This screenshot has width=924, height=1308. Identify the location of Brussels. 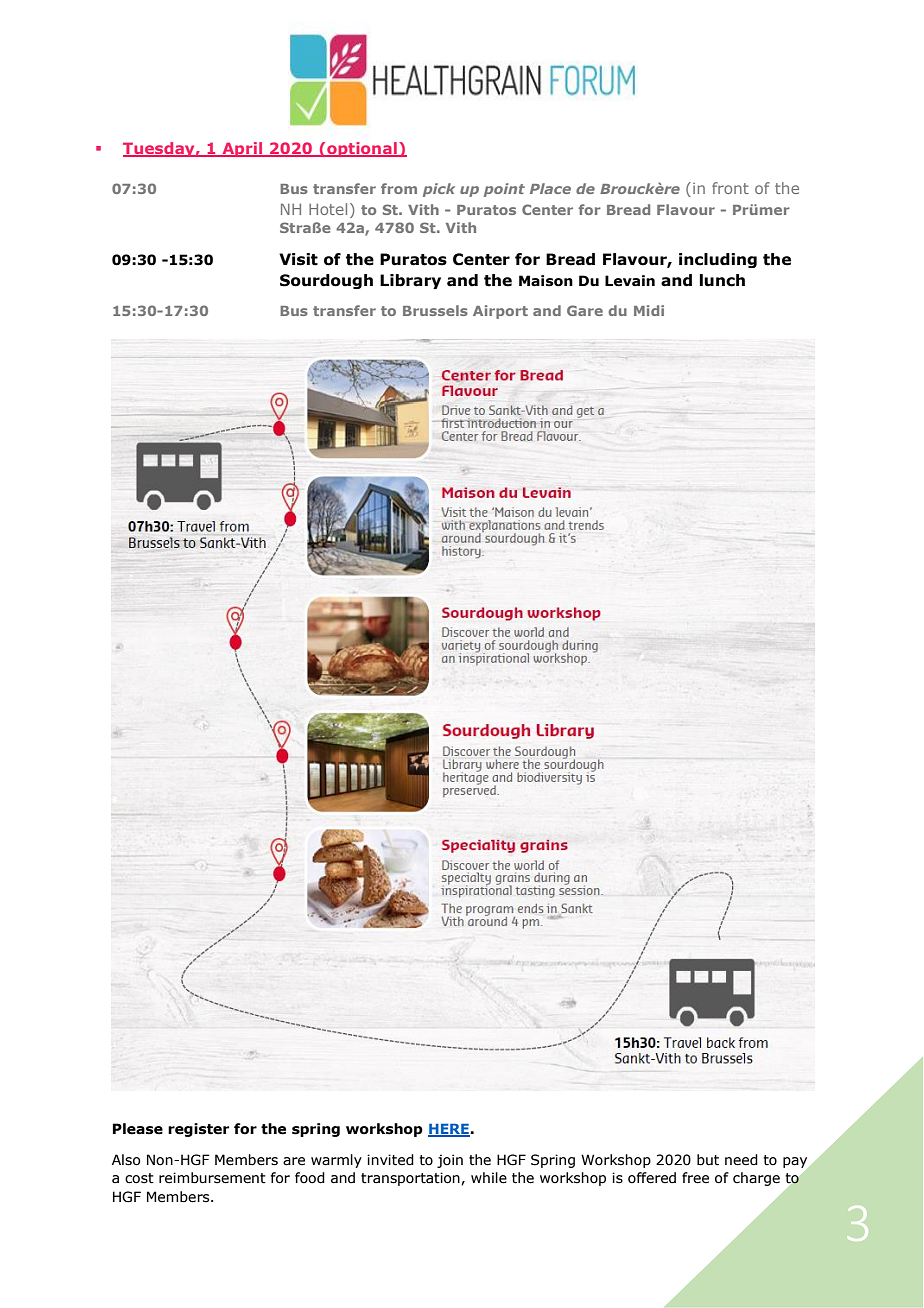
(435, 310).
